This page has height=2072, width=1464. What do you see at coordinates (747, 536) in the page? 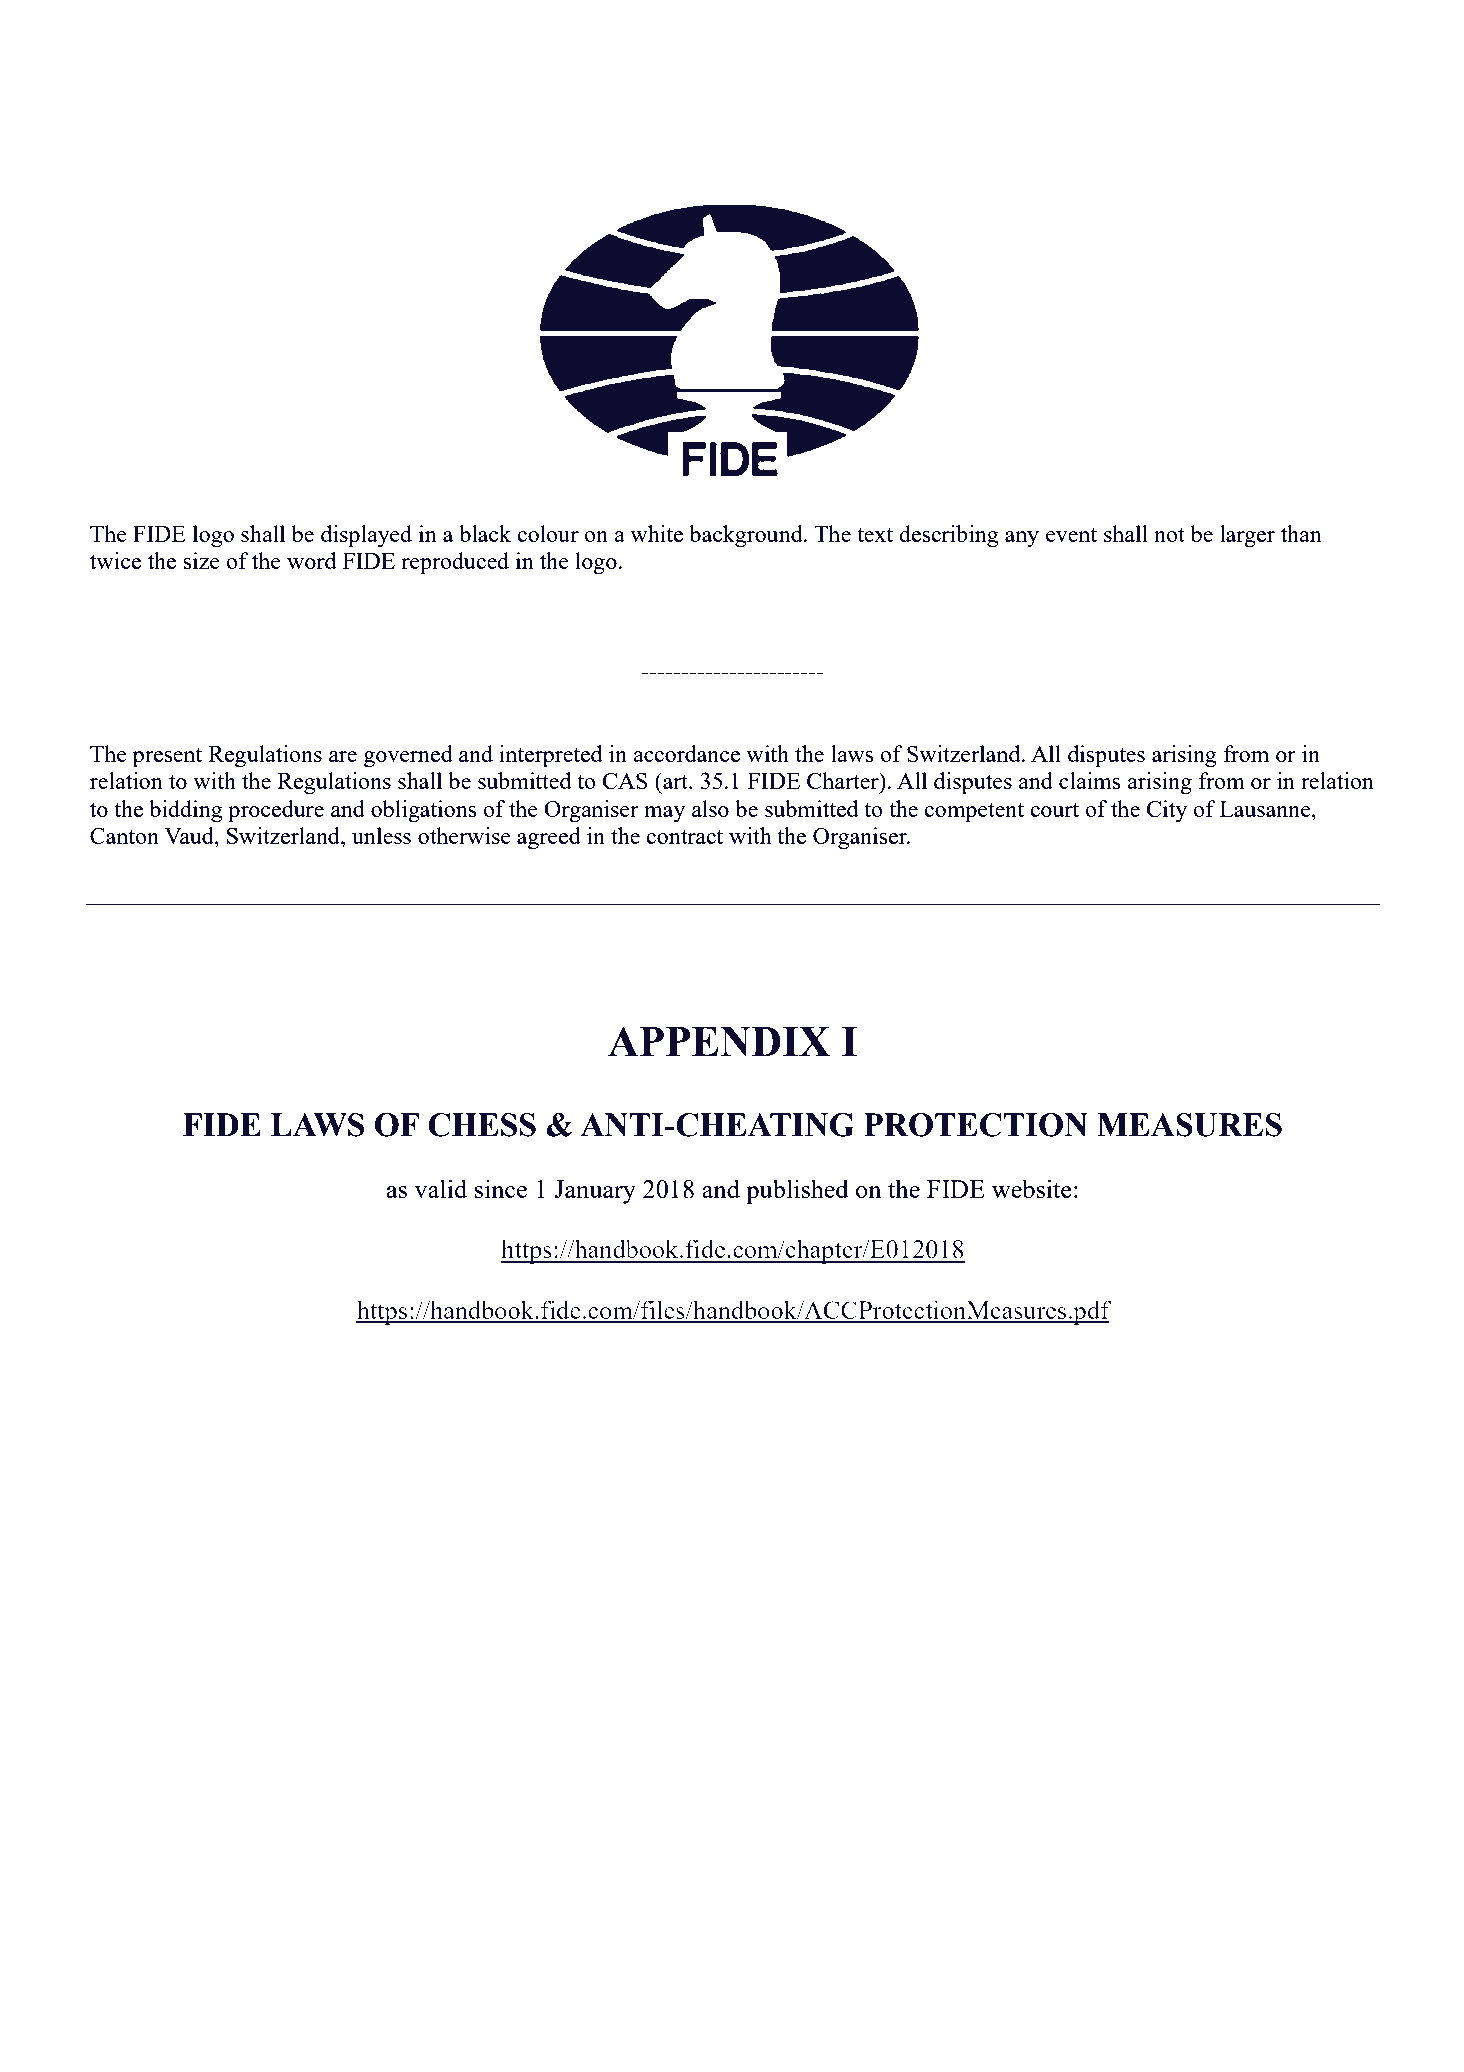
I see `background` at bounding box center [747, 536].
